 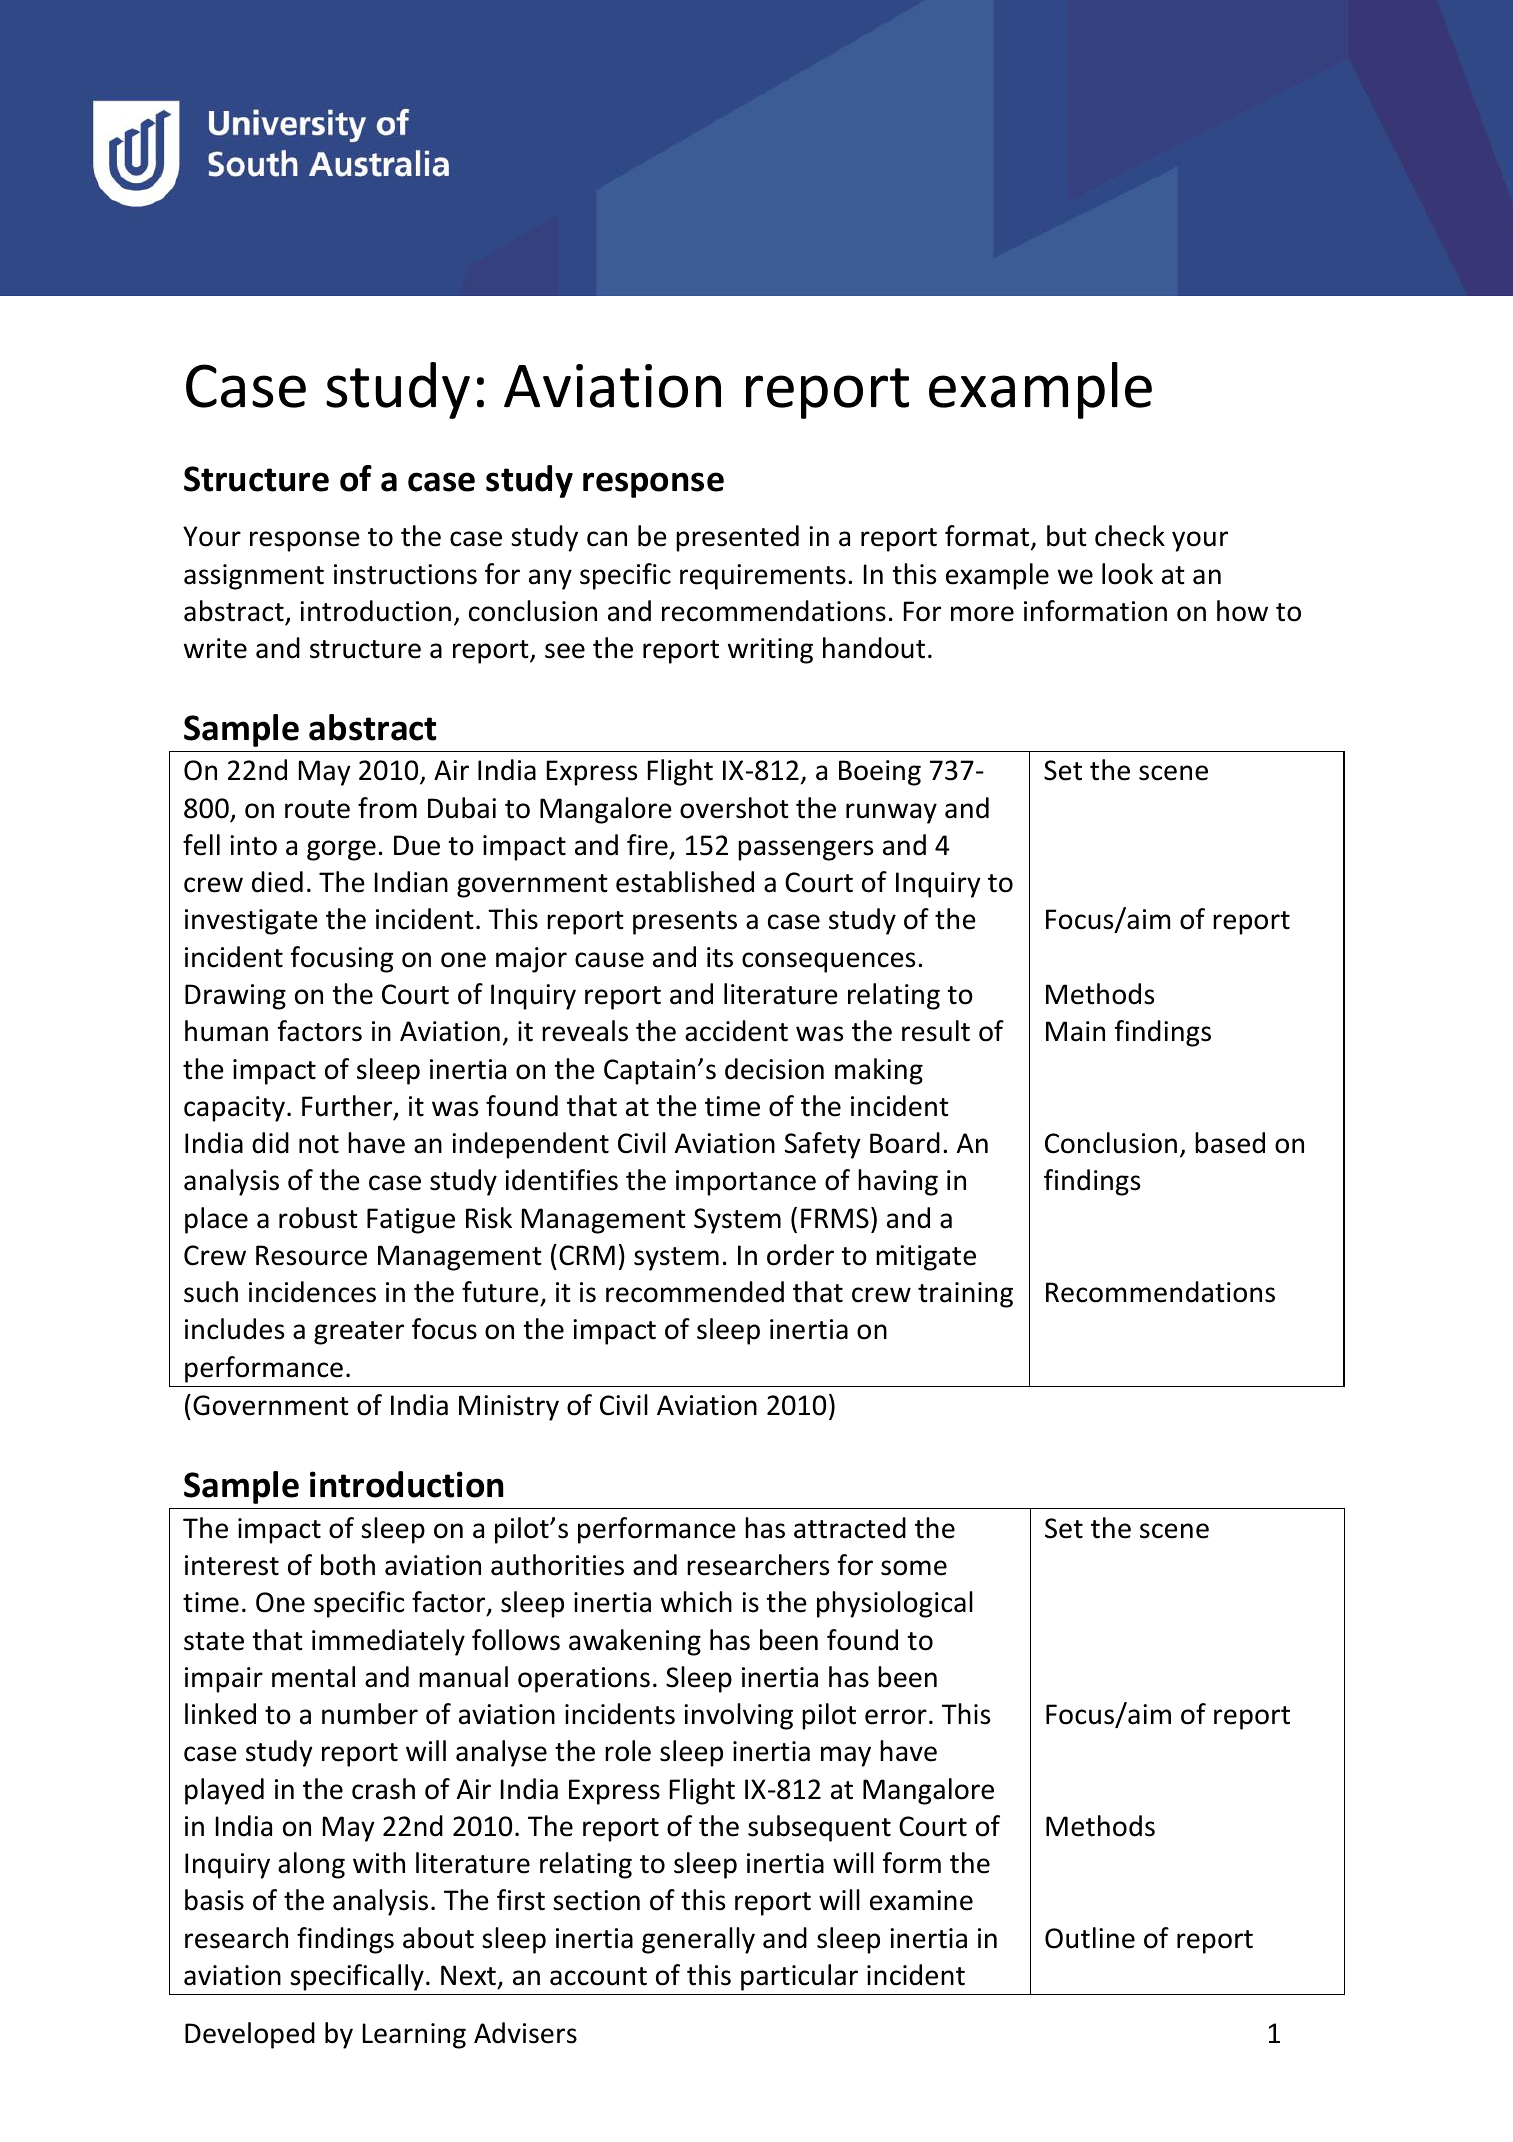 What do you see at coordinates (696, 1602) in the screenshot?
I see `which` at bounding box center [696, 1602].
